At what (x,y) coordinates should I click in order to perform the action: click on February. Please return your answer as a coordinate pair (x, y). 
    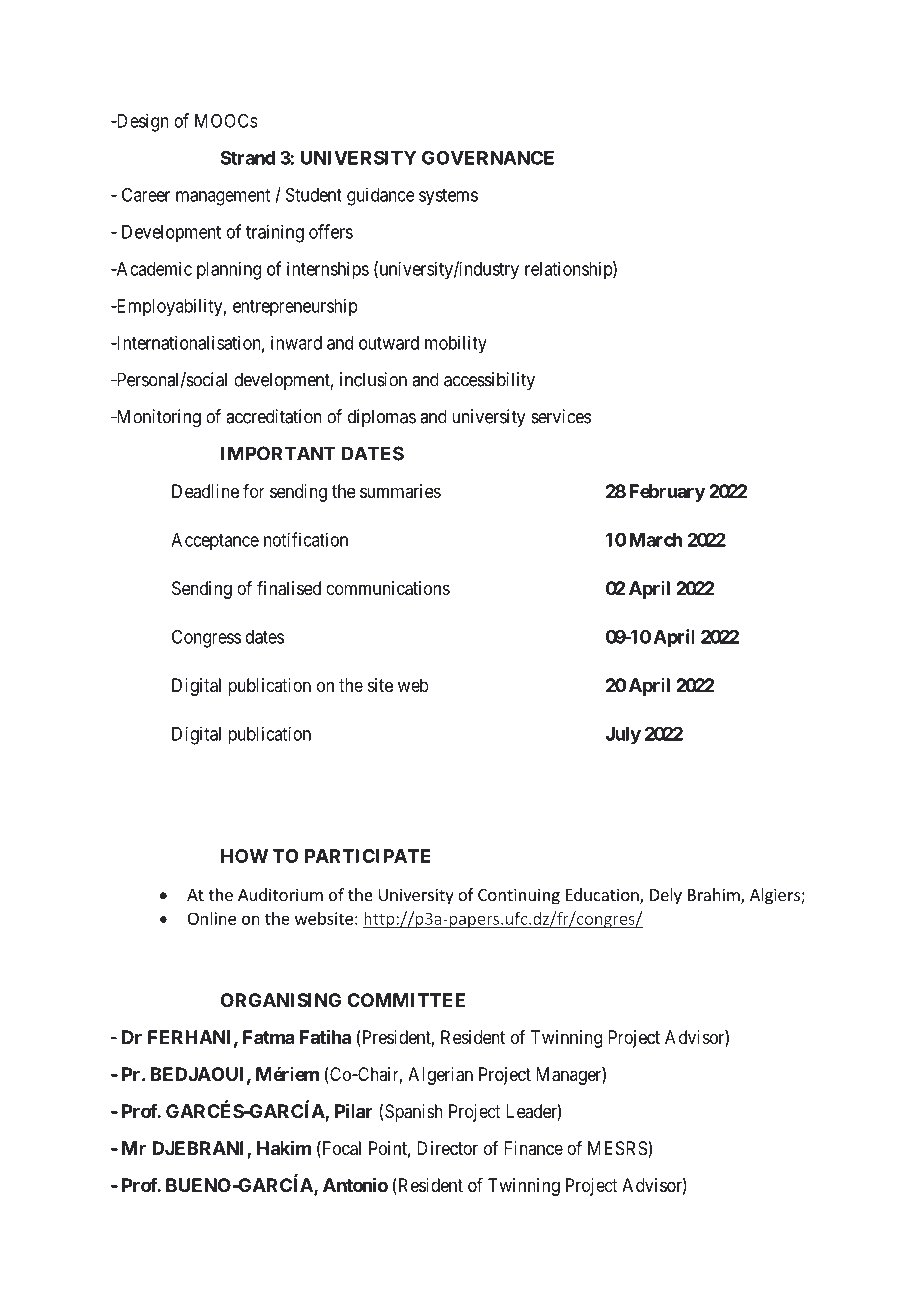
    Looking at the image, I should click on (667, 493).
